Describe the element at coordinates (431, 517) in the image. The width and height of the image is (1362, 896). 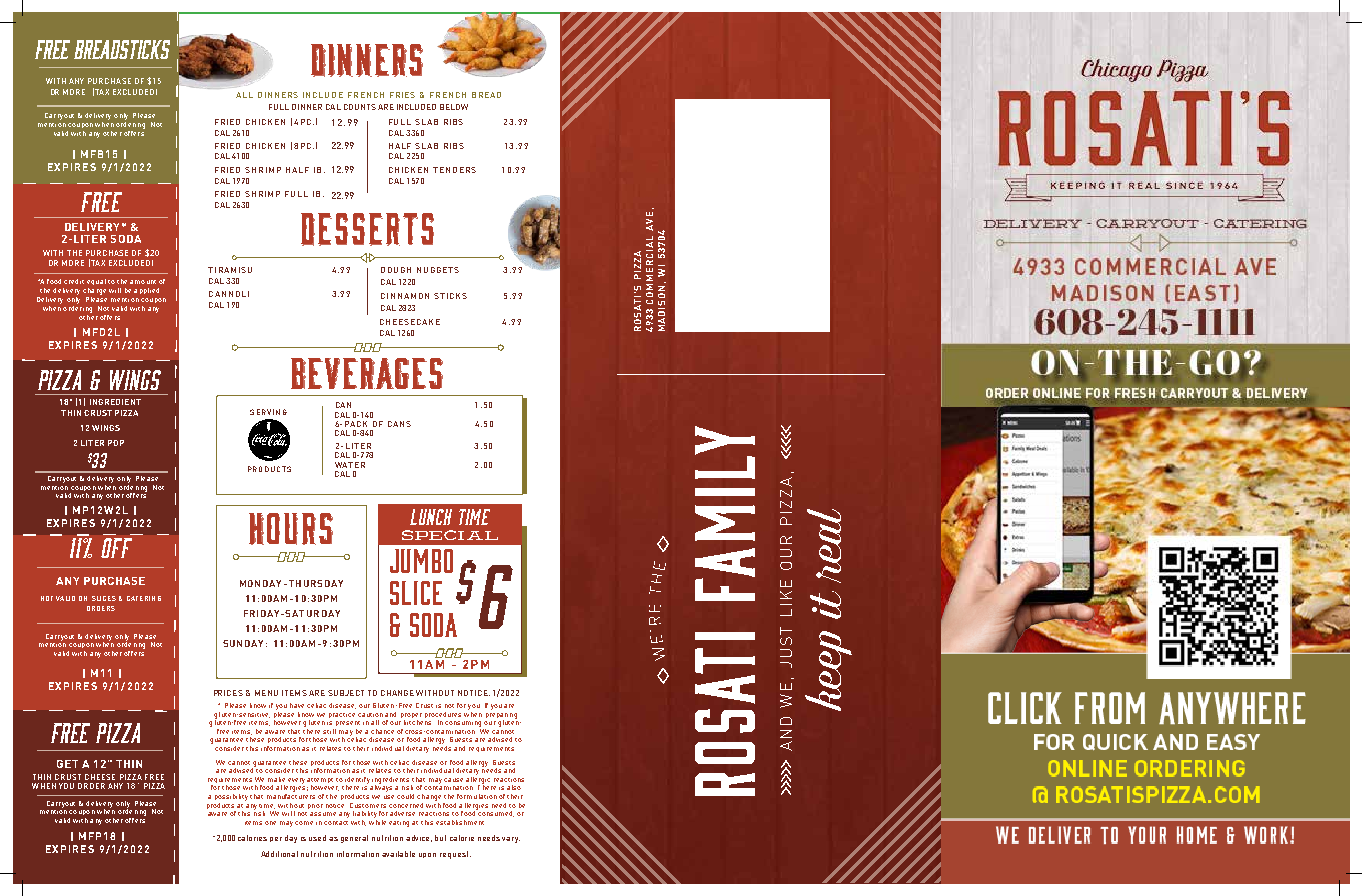
I see `LUNCH` at that location.
